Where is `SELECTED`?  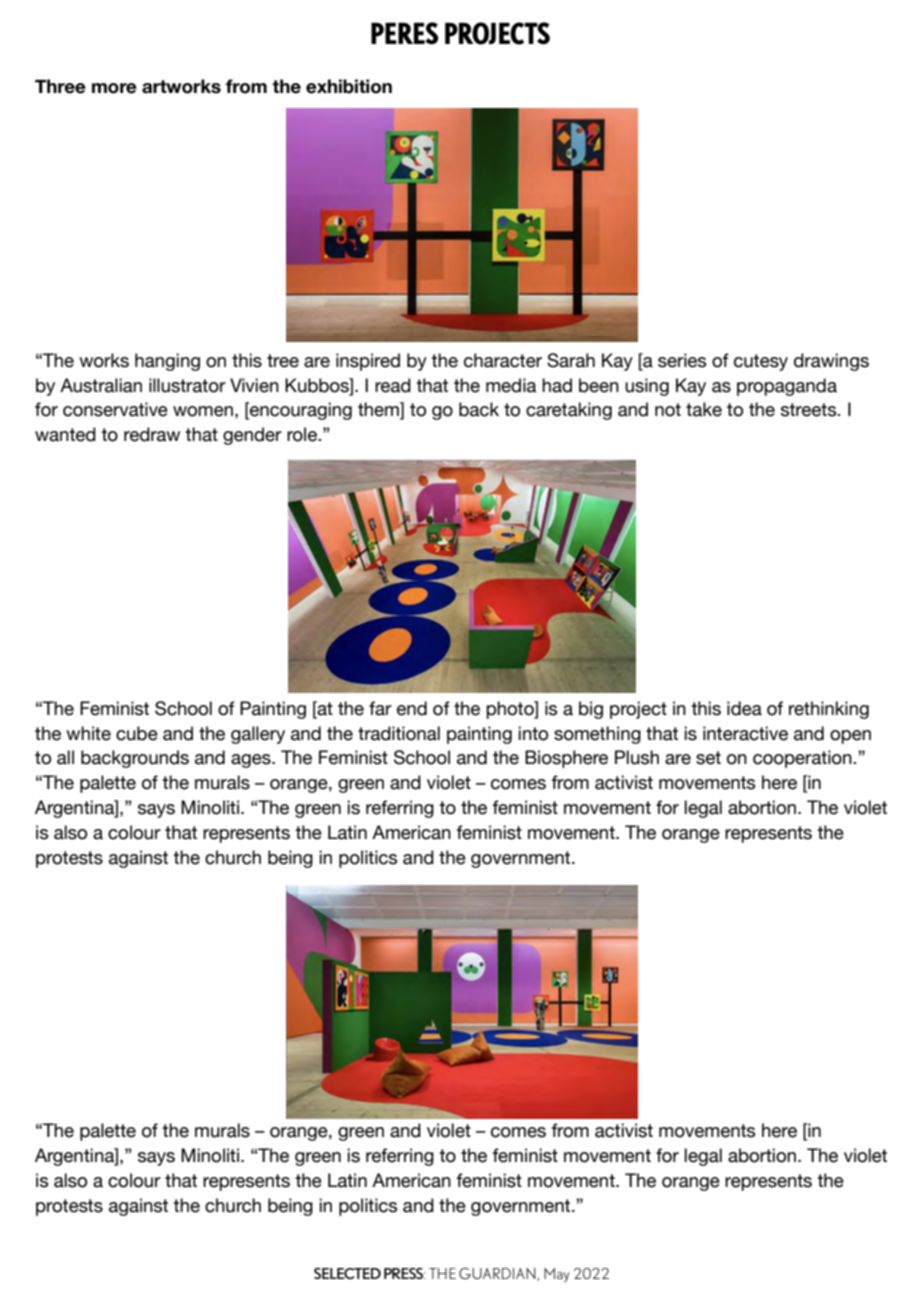
SELECTED is located at coordinates (347, 1273).
